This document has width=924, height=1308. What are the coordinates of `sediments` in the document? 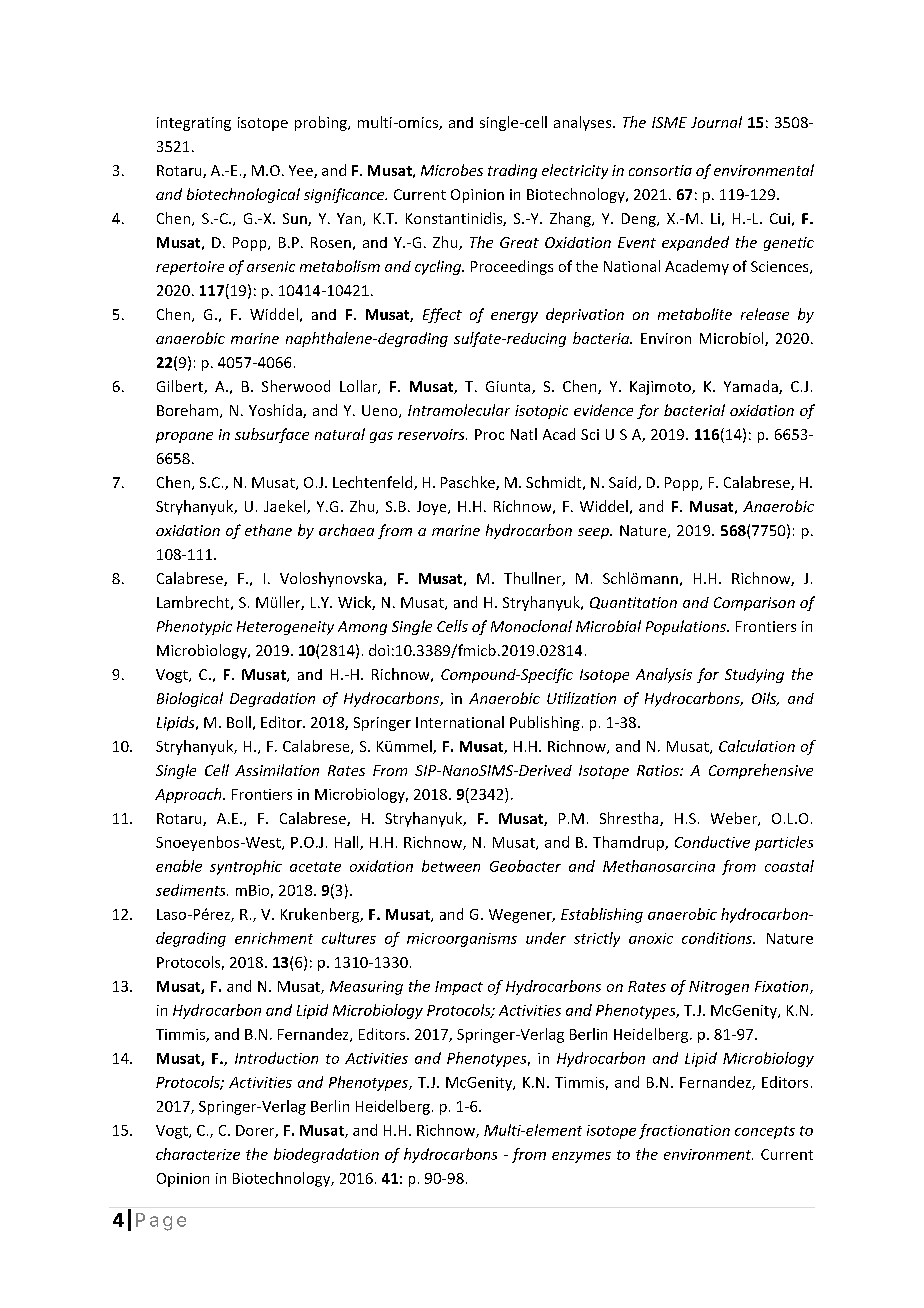 It's located at (192, 890).
